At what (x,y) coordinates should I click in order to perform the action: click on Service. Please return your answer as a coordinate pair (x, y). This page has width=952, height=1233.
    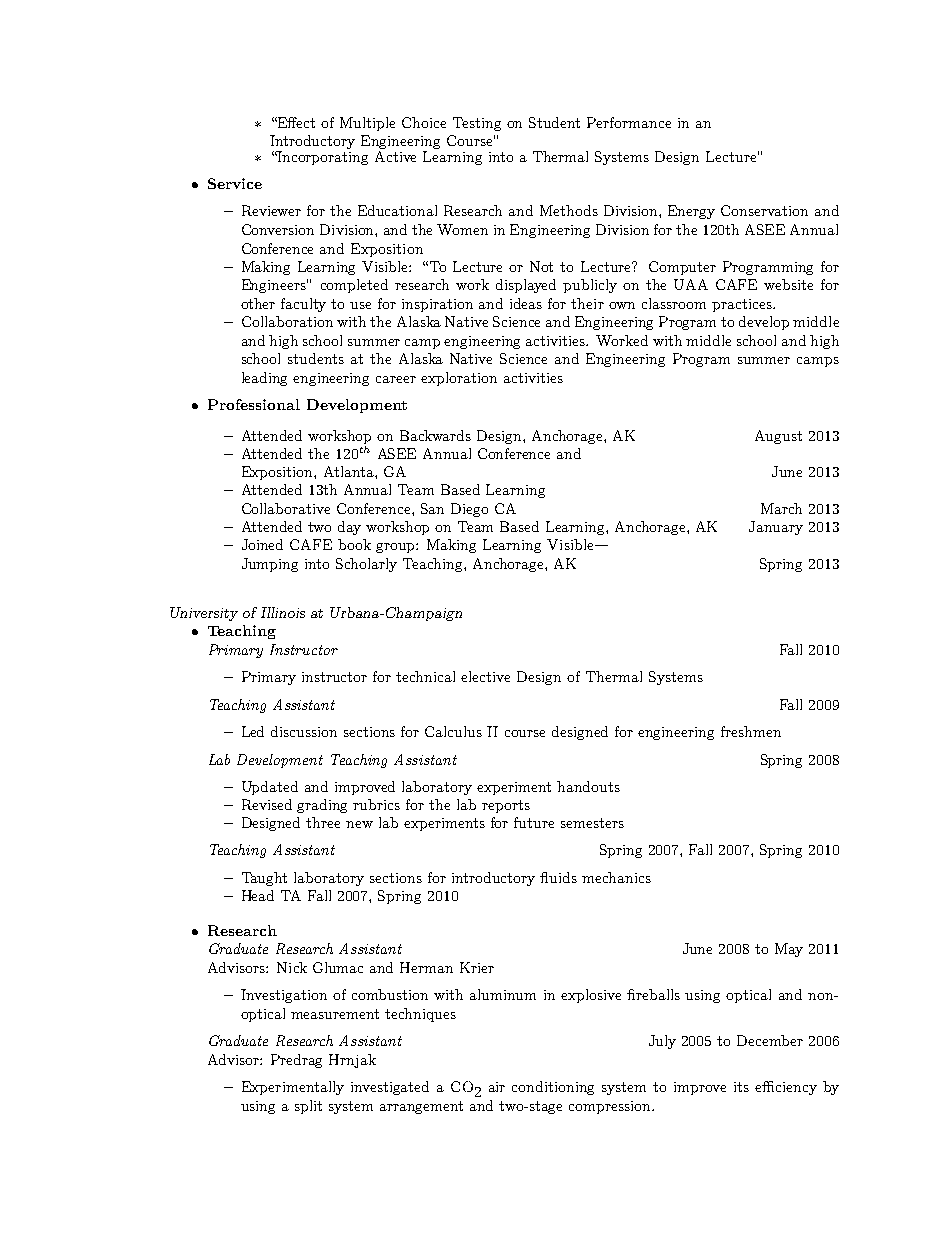
    Looking at the image, I should click on (235, 183).
